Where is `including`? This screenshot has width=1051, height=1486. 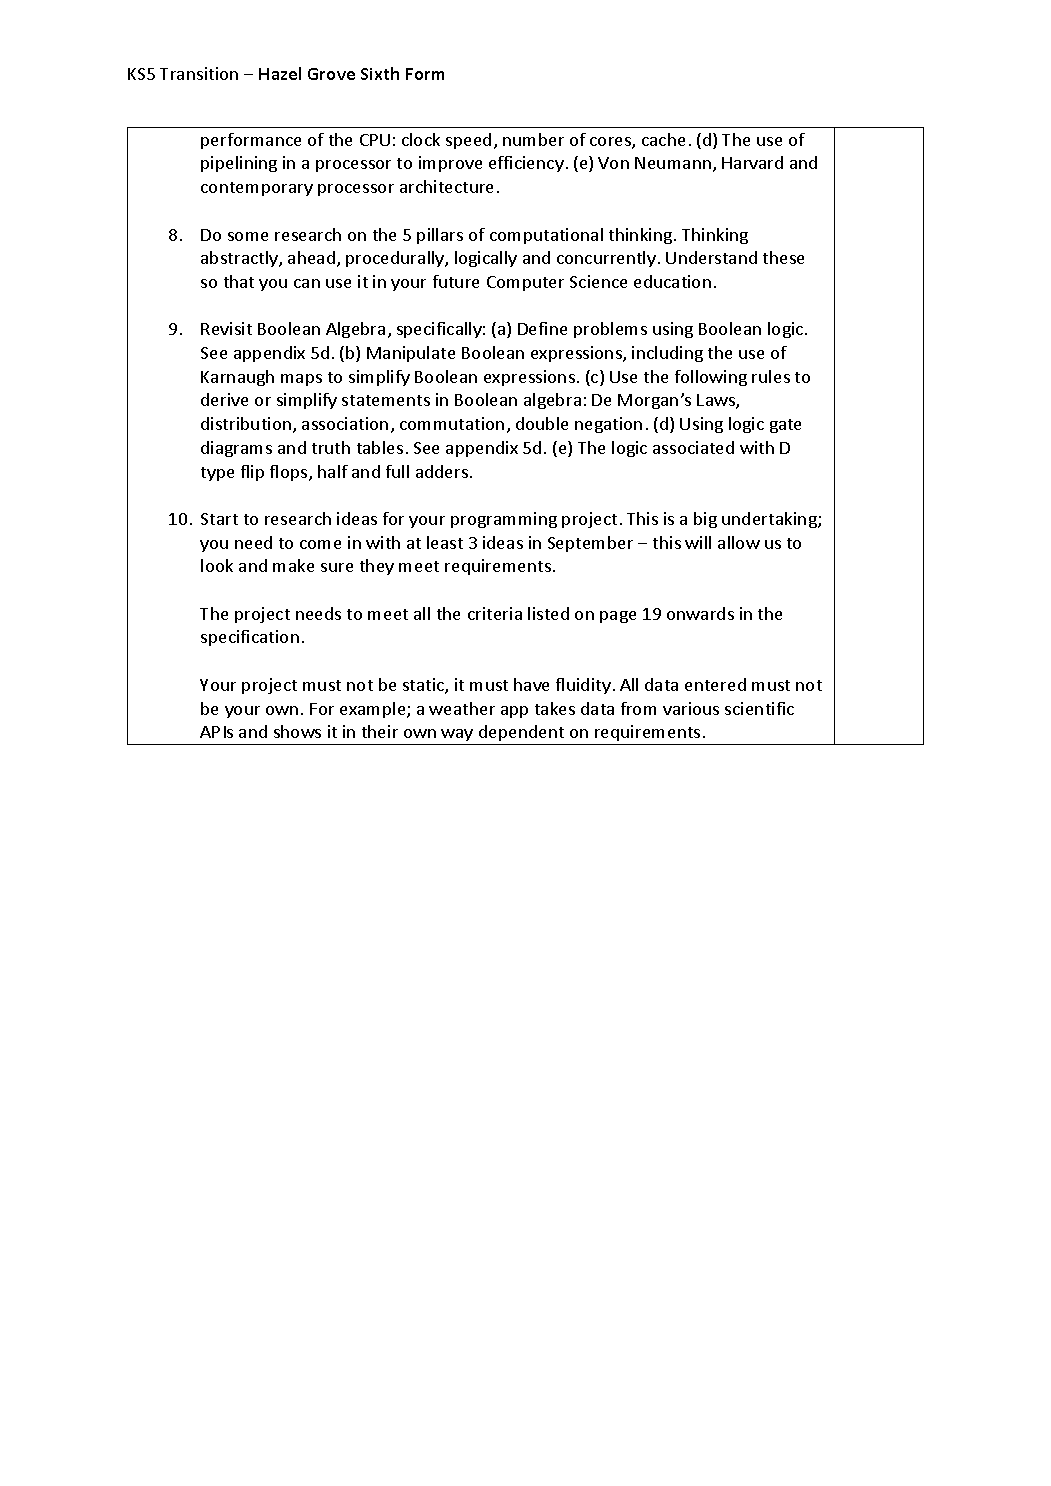
including is located at coordinates (667, 354).
